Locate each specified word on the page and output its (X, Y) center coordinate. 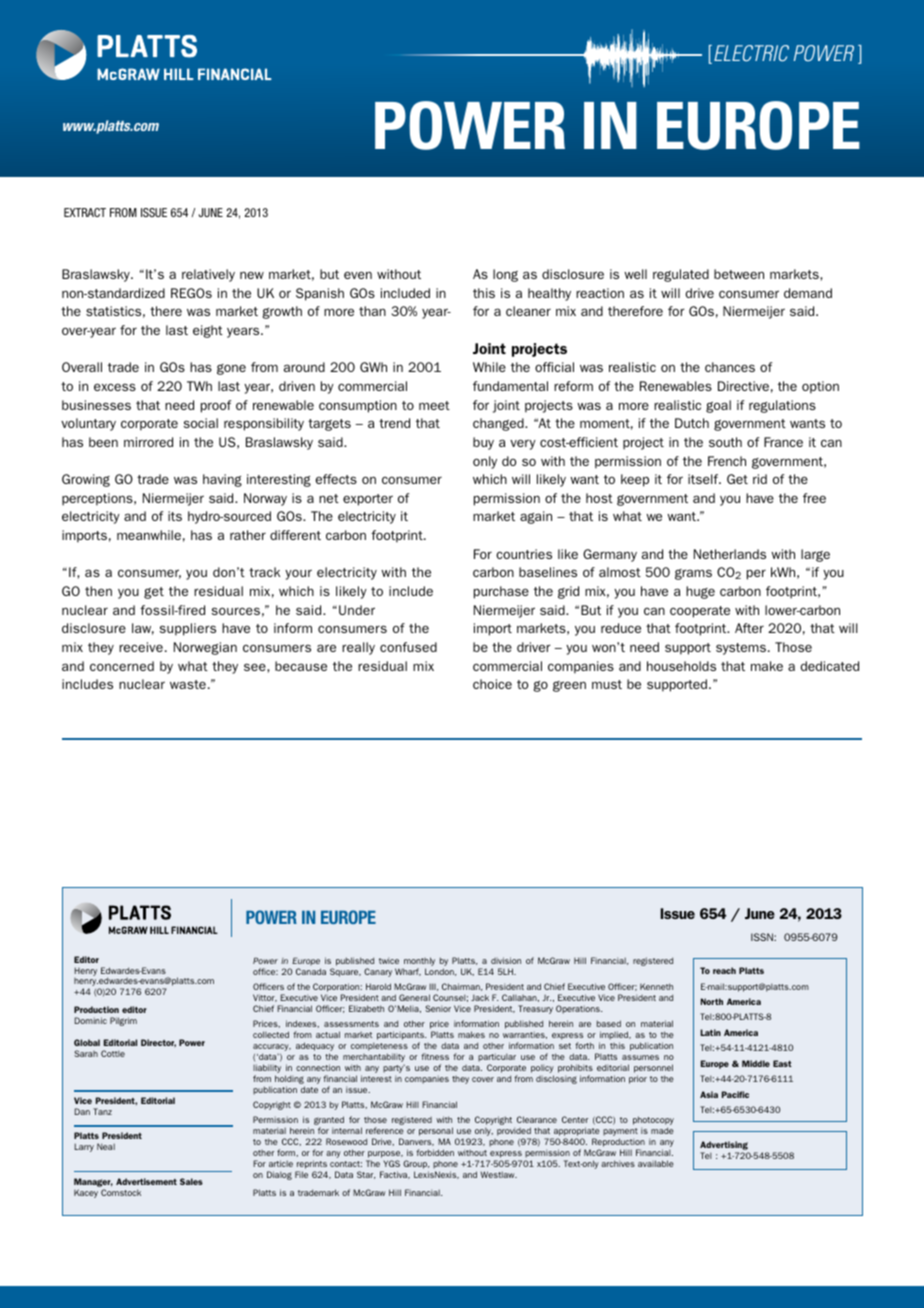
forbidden (435, 1152)
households (681, 666)
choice (492, 684)
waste (188, 684)
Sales (191, 1181)
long (505, 275)
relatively (208, 275)
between (739, 274)
